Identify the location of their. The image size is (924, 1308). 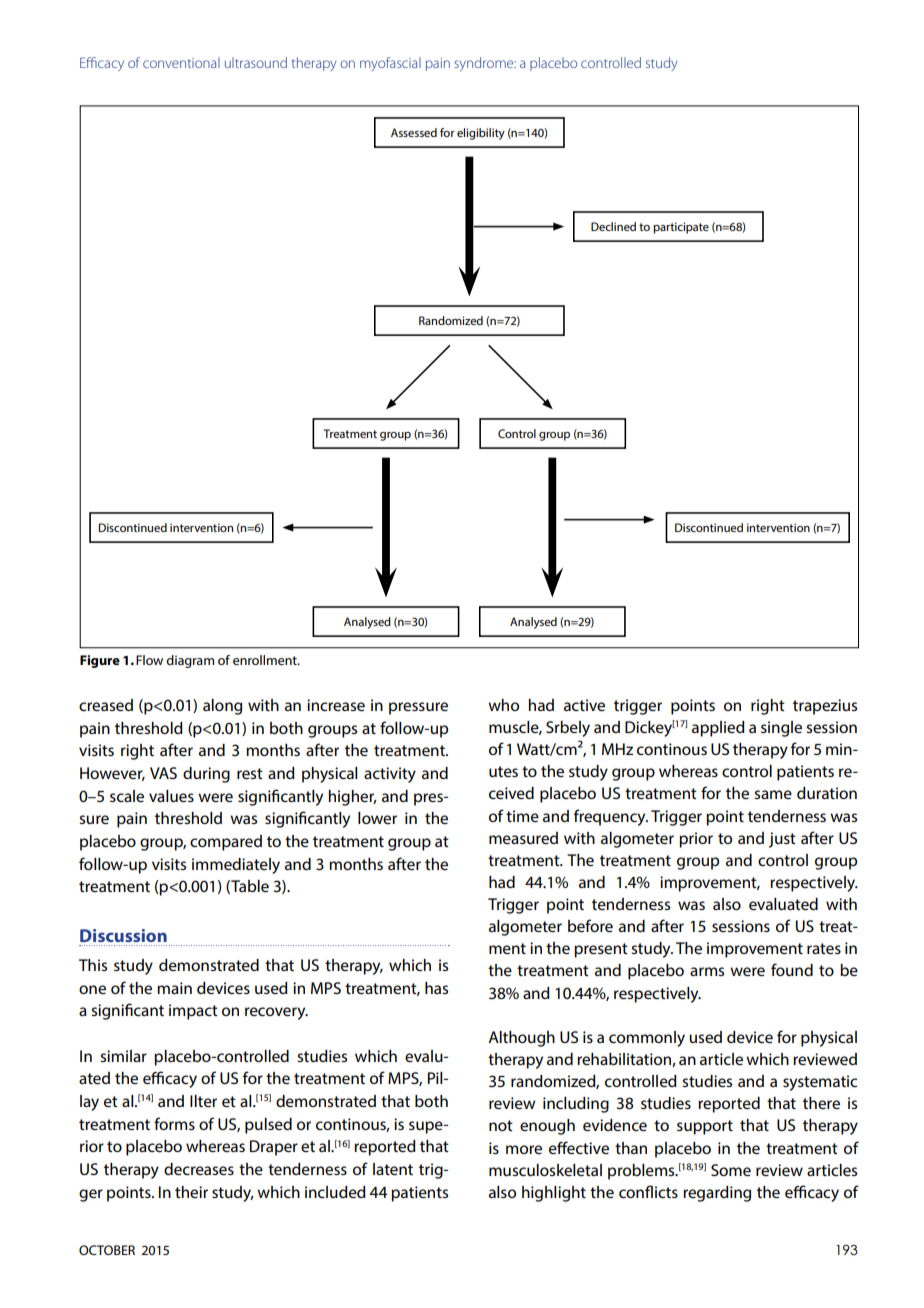
(191, 1192).
